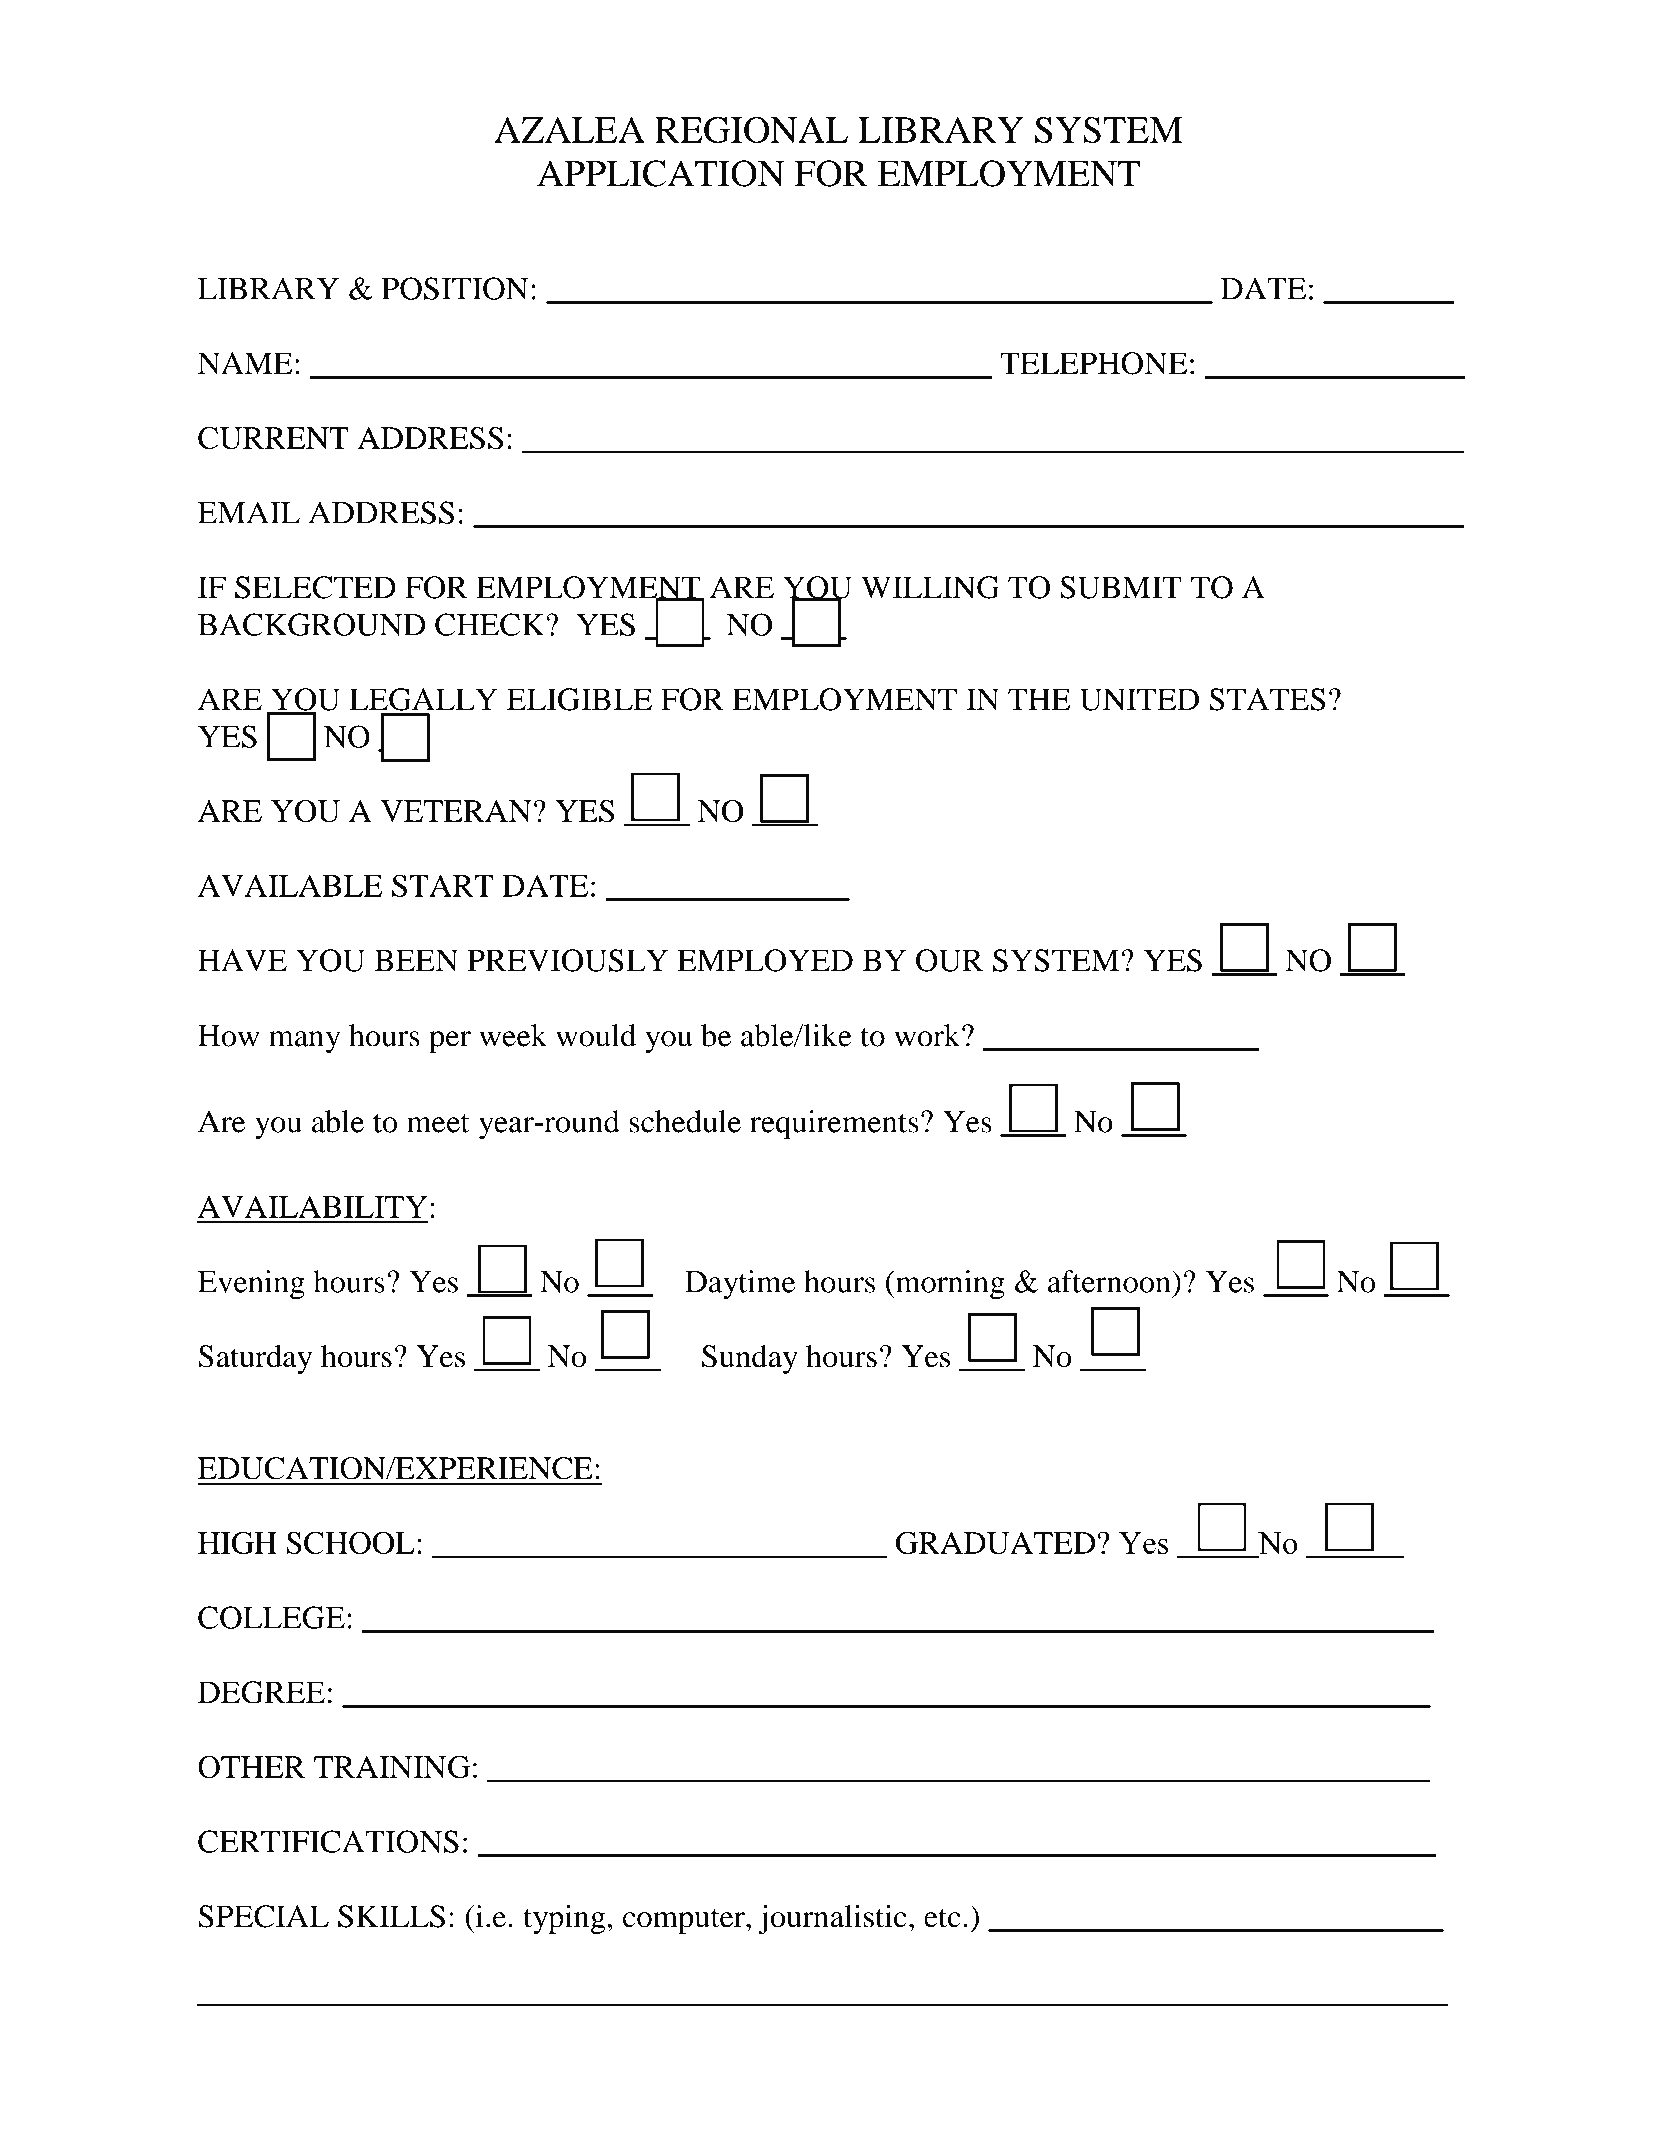  Describe the element at coordinates (751, 130) in the screenshot. I see `REGIONAL` at that location.
